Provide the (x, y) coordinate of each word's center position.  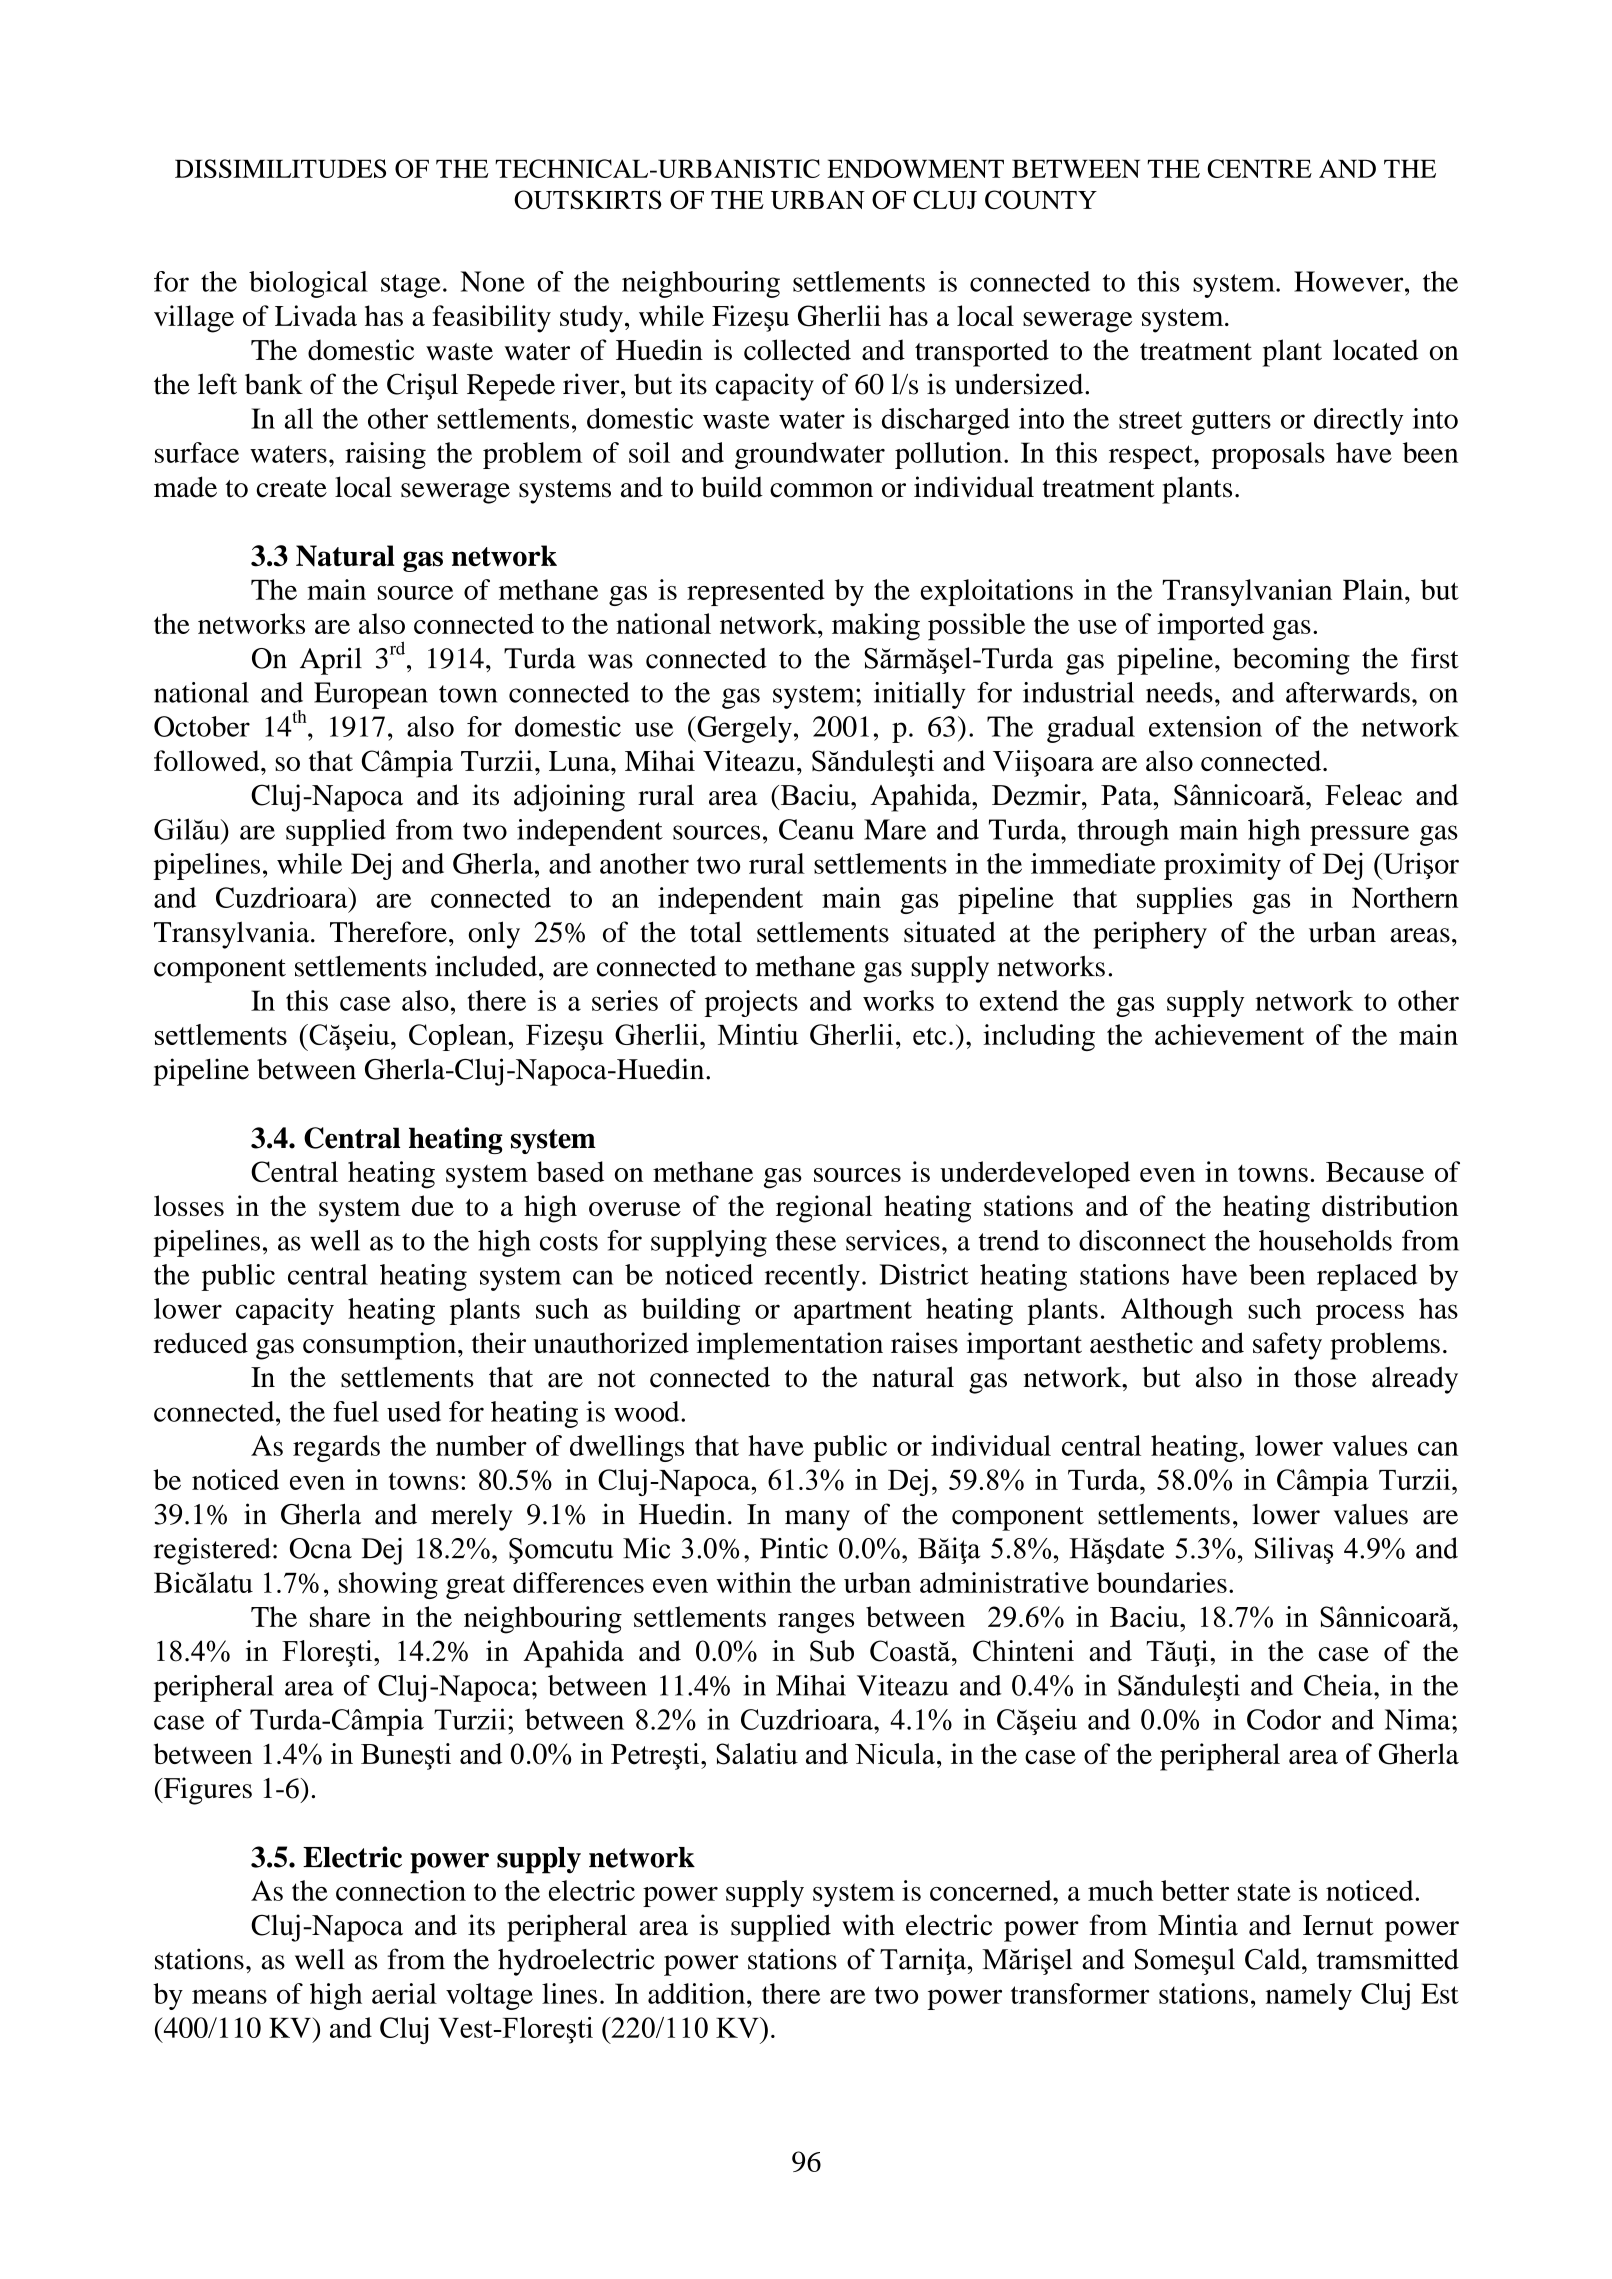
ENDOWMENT (915, 168)
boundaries (1162, 1582)
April (331, 661)
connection (401, 1890)
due (433, 1205)
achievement (1229, 1034)
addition (696, 1993)
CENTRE (1259, 168)
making (876, 627)
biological (308, 284)
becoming (1291, 661)
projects (751, 1003)
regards (336, 1448)
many (817, 1520)
